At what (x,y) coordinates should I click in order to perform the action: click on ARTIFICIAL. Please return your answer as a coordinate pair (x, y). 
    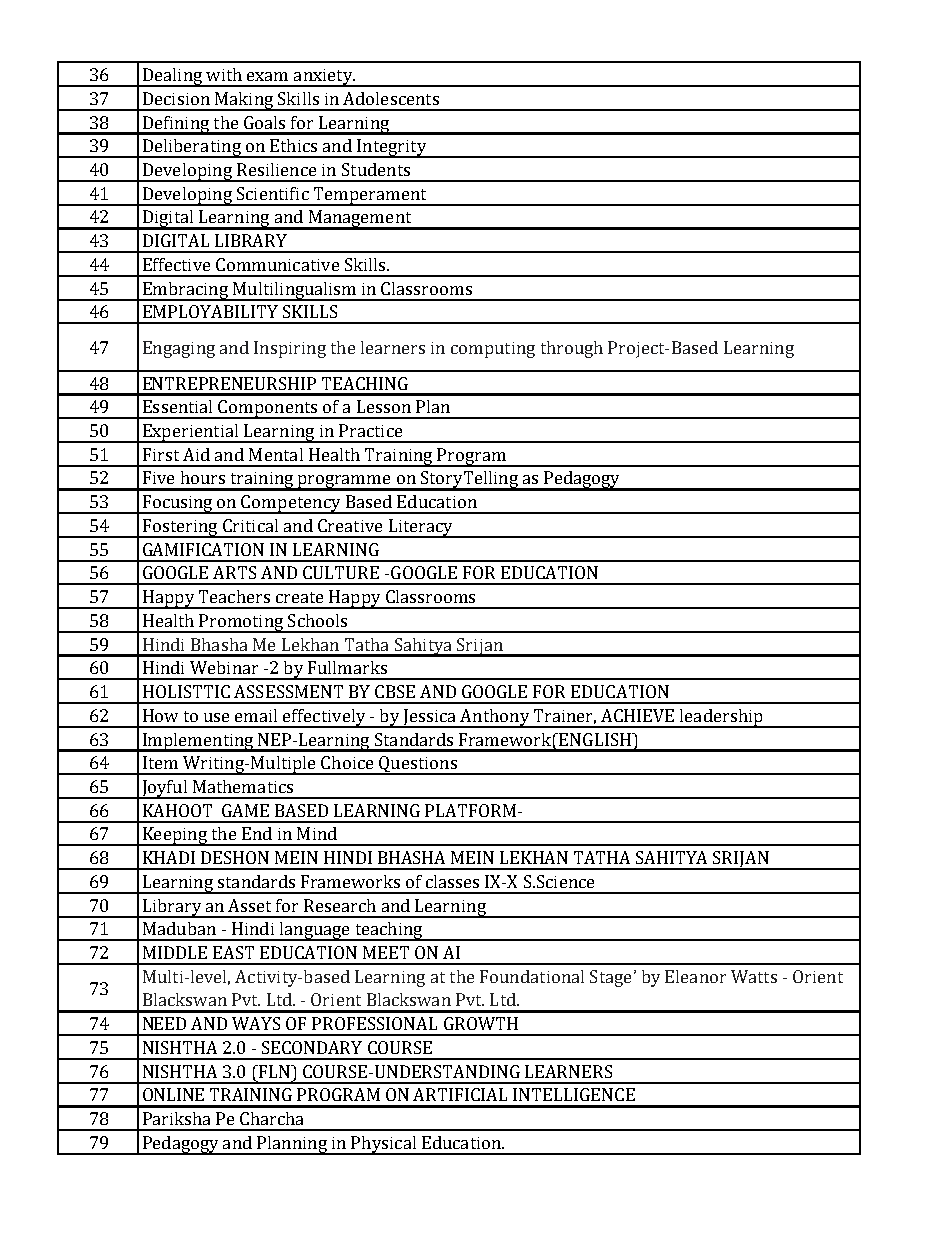
    Looking at the image, I should click on (460, 1094).
